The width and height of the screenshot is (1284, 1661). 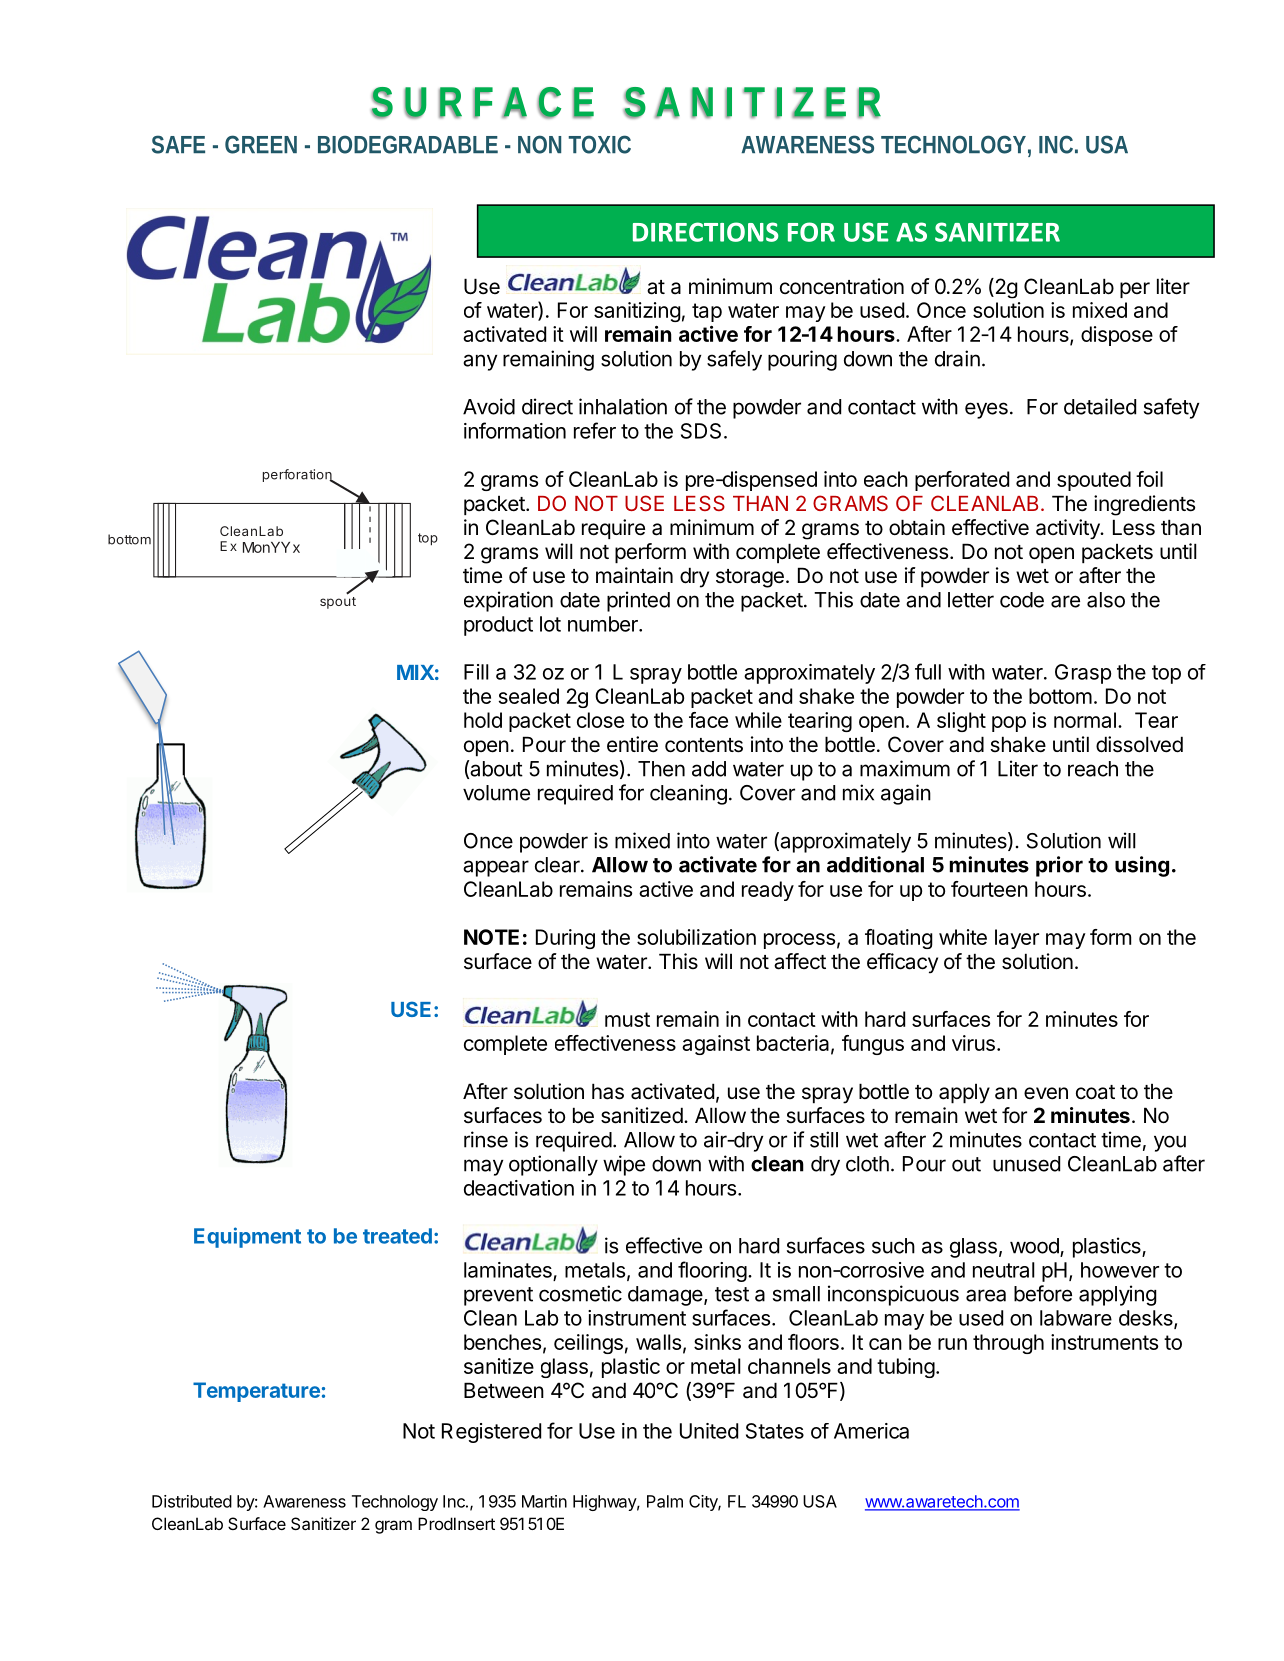 What do you see at coordinates (624, 1165) in the screenshot?
I see `wipe` at bounding box center [624, 1165].
